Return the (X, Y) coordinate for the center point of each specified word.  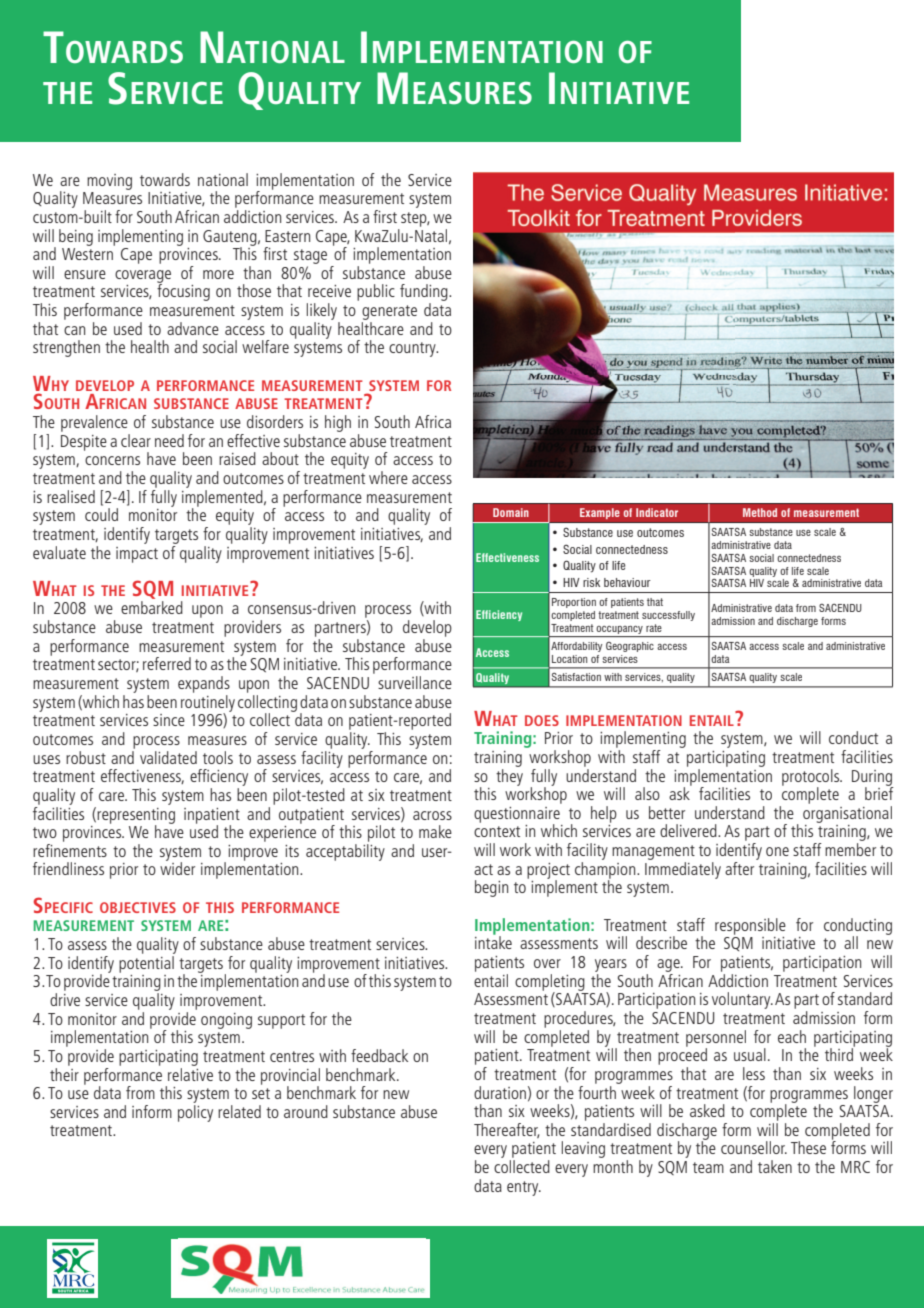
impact (137, 555)
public (376, 292)
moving (109, 182)
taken (775, 1166)
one (777, 851)
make (435, 831)
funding (425, 294)
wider (177, 867)
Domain (511, 512)
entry (524, 1188)
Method (760, 512)
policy (195, 1113)
